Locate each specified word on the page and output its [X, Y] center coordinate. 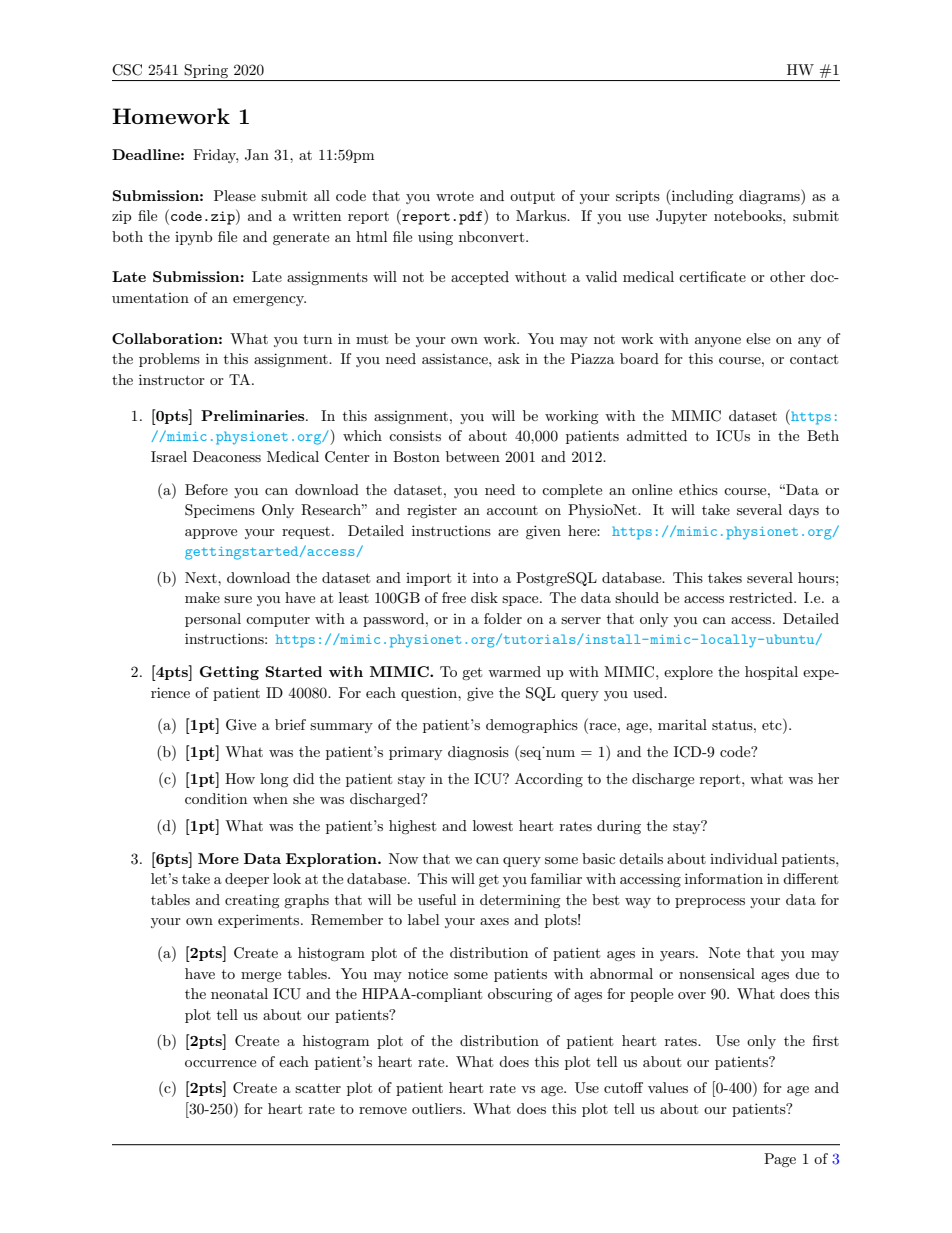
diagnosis [478, 753]
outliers [438, 1108]
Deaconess [227, 456]
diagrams [770, 197]
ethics [698, 489]
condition [216, 798]
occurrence [220, 1063]
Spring [206, 71]
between [473, 456]
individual [743, 858]
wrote [455, 196]
